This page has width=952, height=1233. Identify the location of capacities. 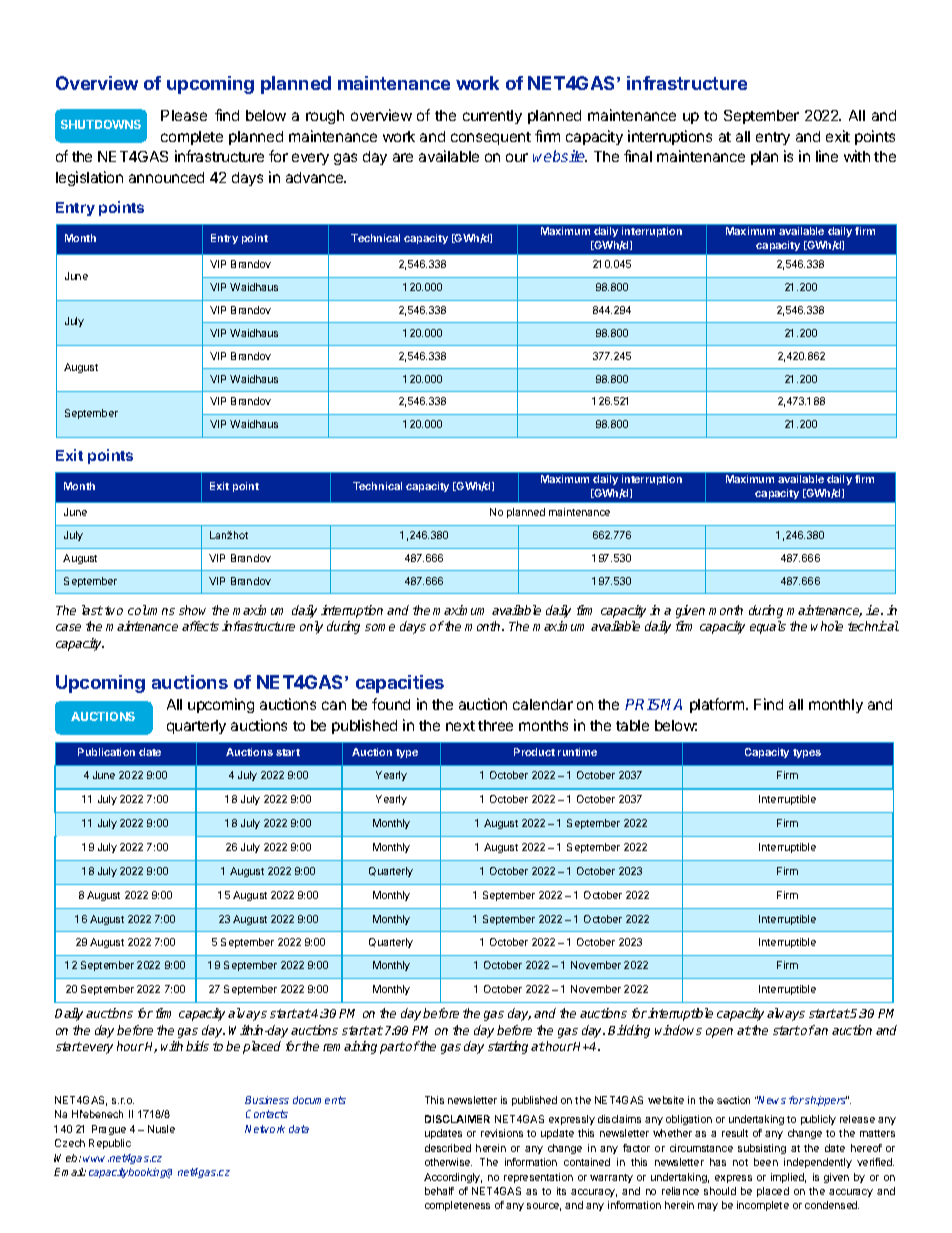
(400, 684).
